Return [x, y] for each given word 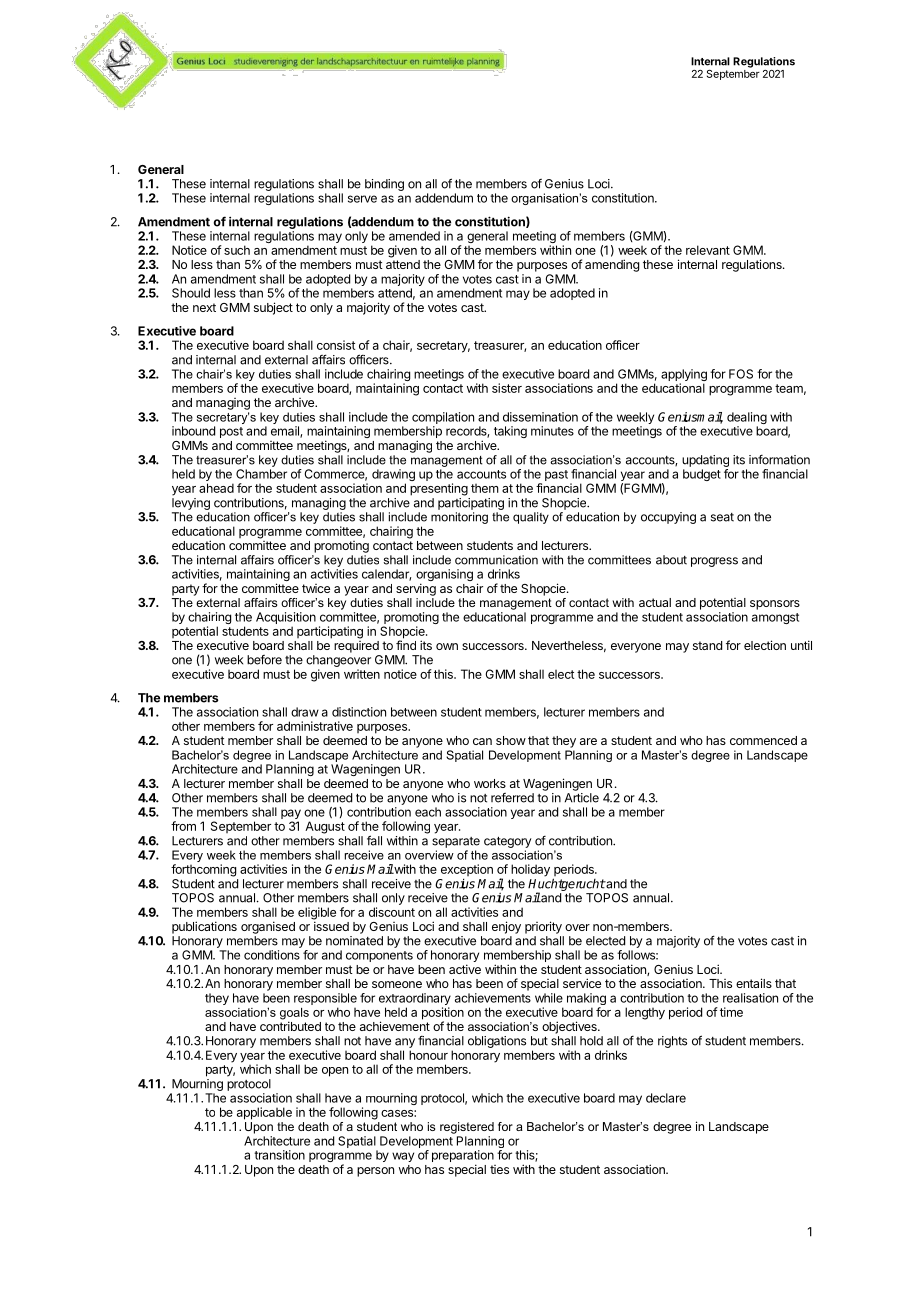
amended [414, 236]
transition [279, 1155]
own [447, 646]
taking [510, 432]
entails [754, 983]
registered [467, 1128]
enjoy [506, 927]
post [231, 432]
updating [705, 461]
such [237, 250]
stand [707, 645]
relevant [708, 250]
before [264, 660]
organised [268, 927]
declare [666, 1098]
